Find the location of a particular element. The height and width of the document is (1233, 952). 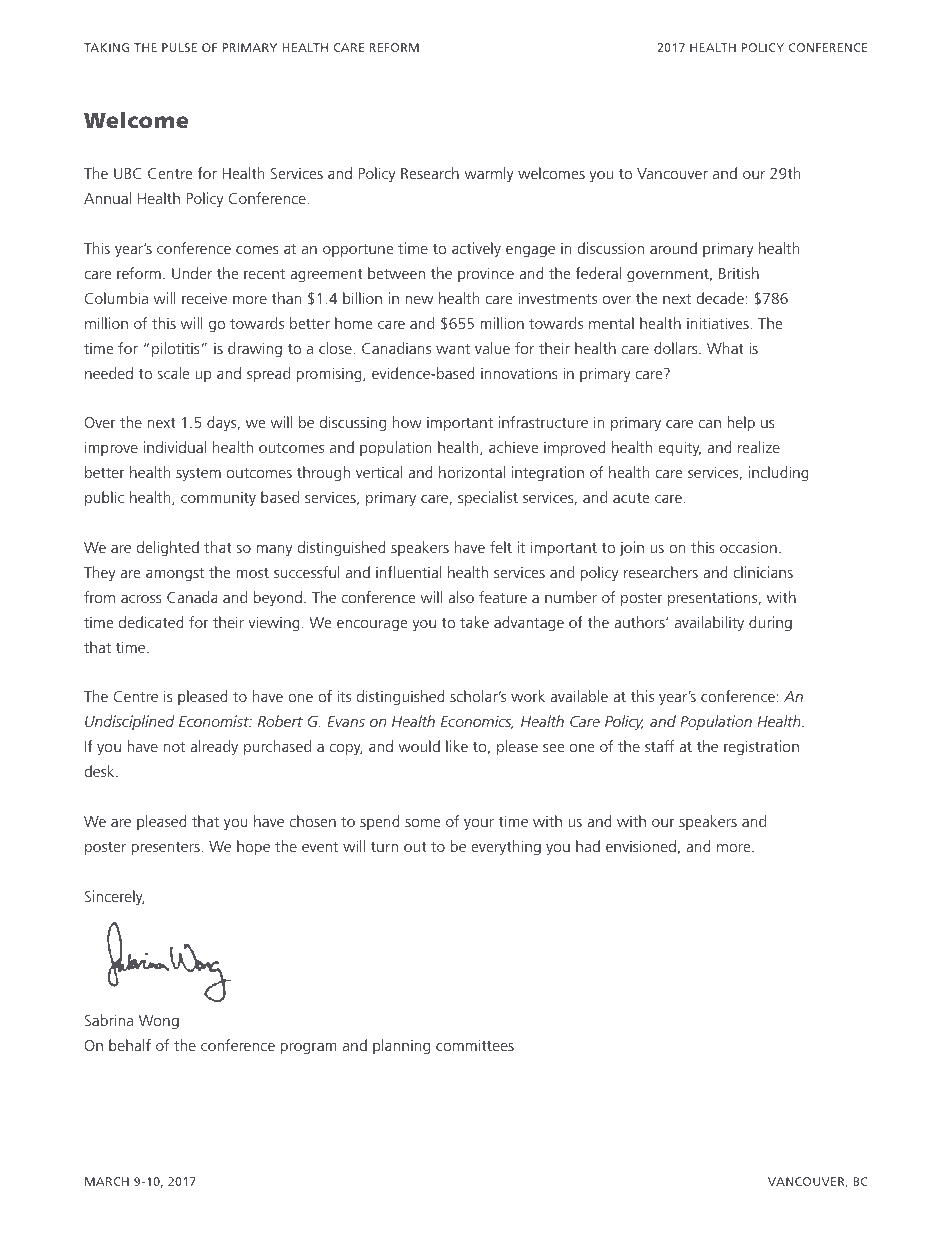

availability is located at coordinates (709, 624).
